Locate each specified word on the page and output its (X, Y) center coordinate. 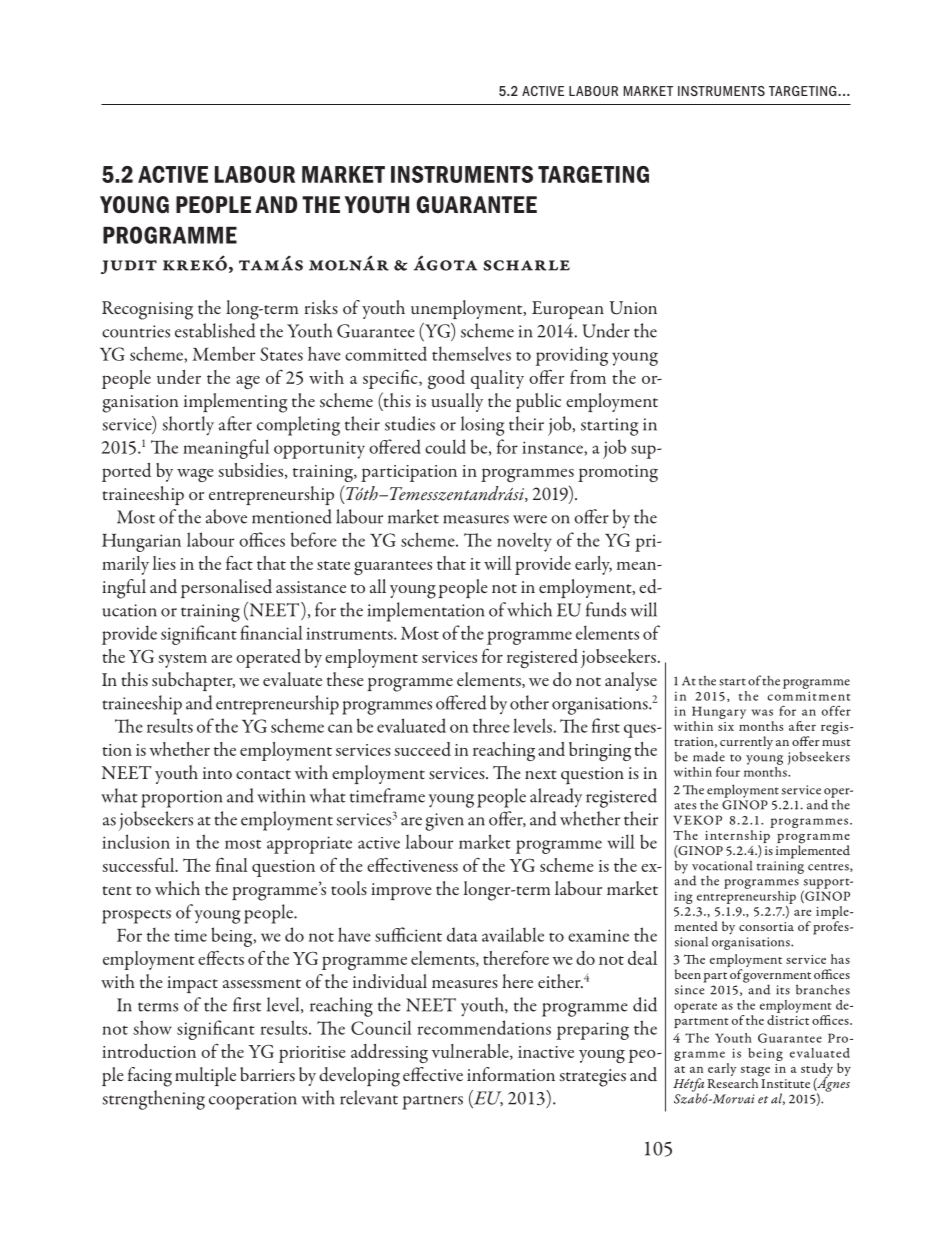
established (215, 330)
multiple (205, 1076)
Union (633, 308)
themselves (471, 353)
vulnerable (471, 1052)
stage (755, 1072)
